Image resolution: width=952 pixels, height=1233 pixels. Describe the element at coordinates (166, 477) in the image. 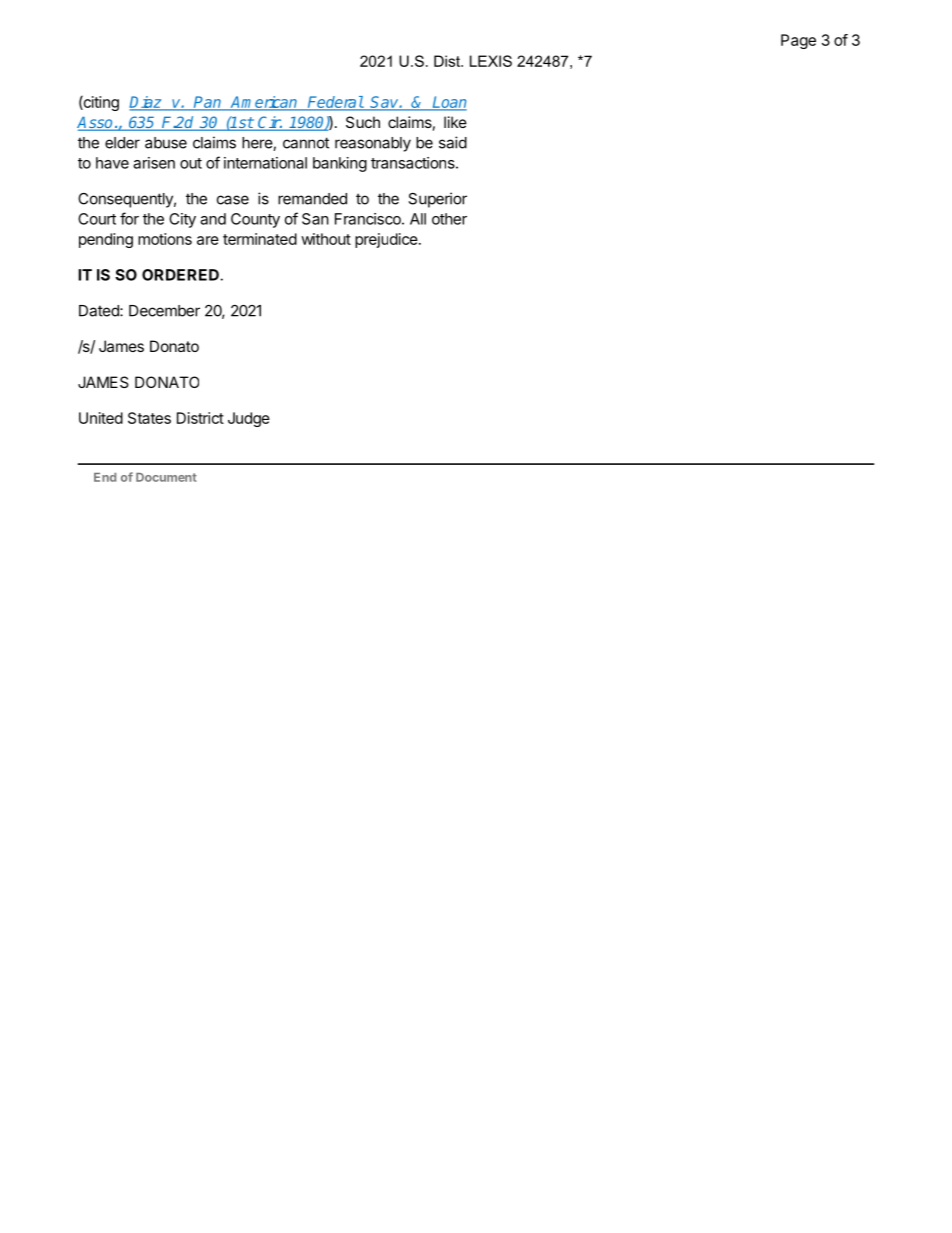

I see `Document` at that location.
